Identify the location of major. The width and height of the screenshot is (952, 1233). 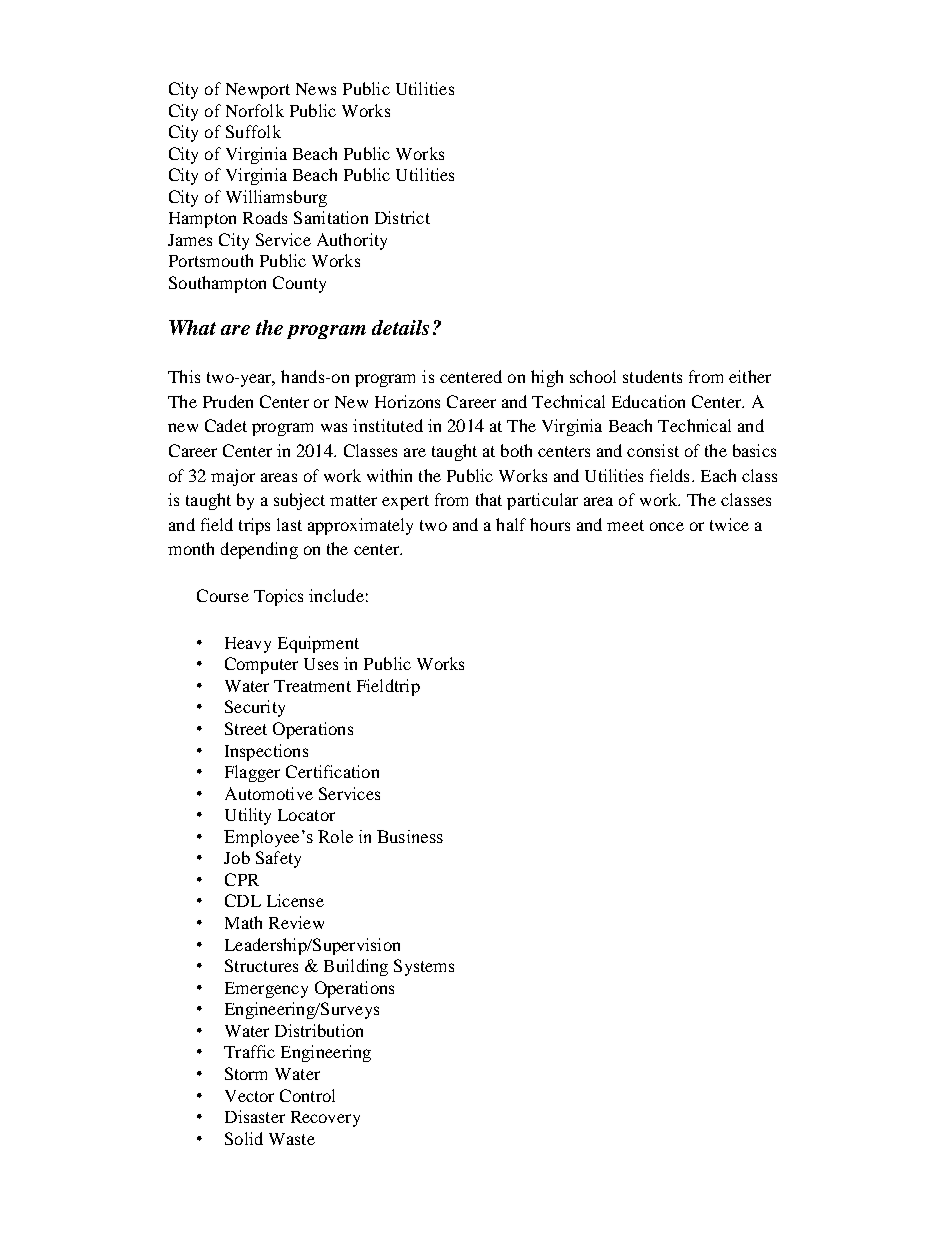
(233, 477).
